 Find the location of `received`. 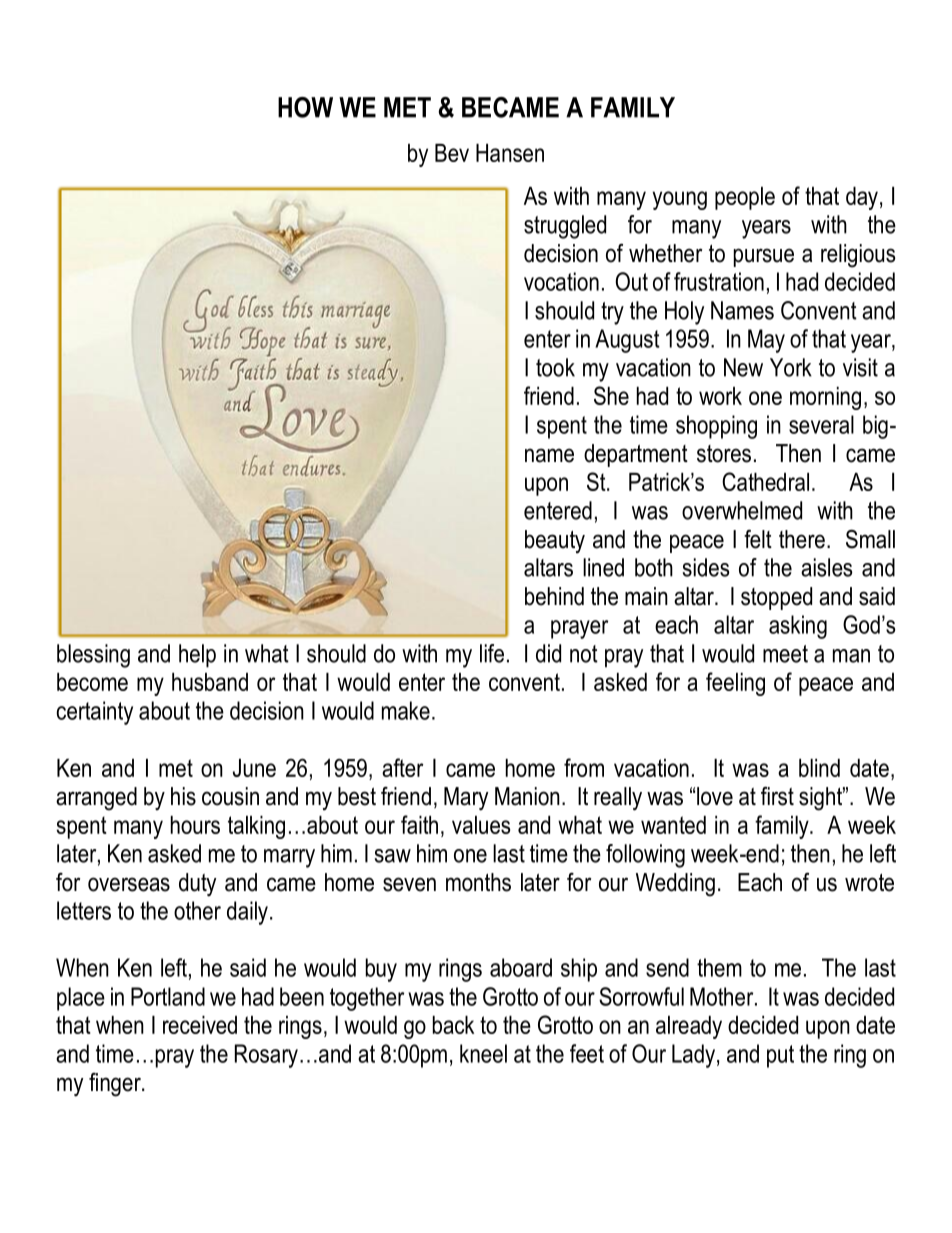

received is located at coordinates (200, 1025).
